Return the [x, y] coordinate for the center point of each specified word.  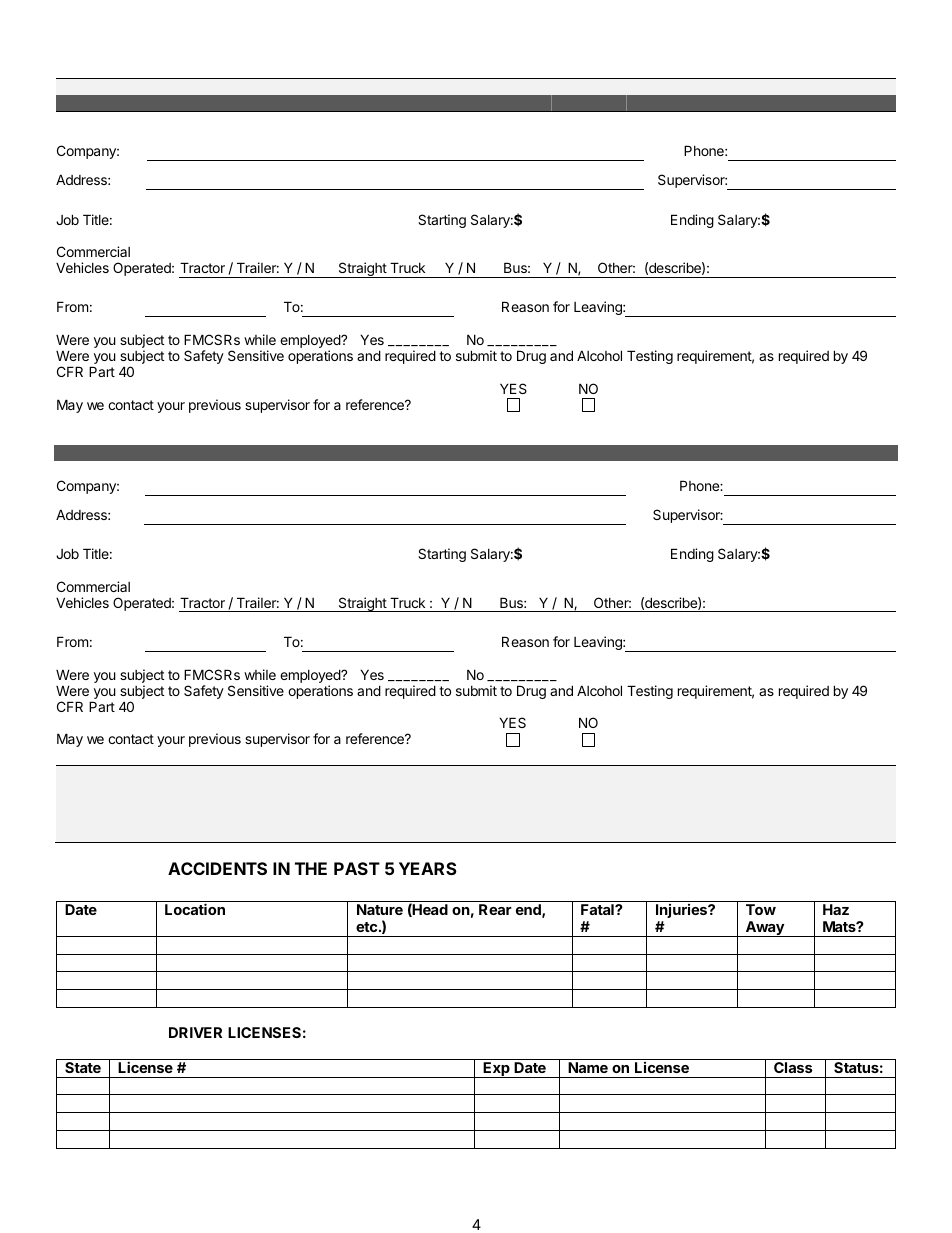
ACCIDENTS [217, 868]
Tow [761, 909]
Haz [836, 909]
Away [764, 929]
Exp [496, 1070]
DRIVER [195, 1032]
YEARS [428, 868]
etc [368, 927]
